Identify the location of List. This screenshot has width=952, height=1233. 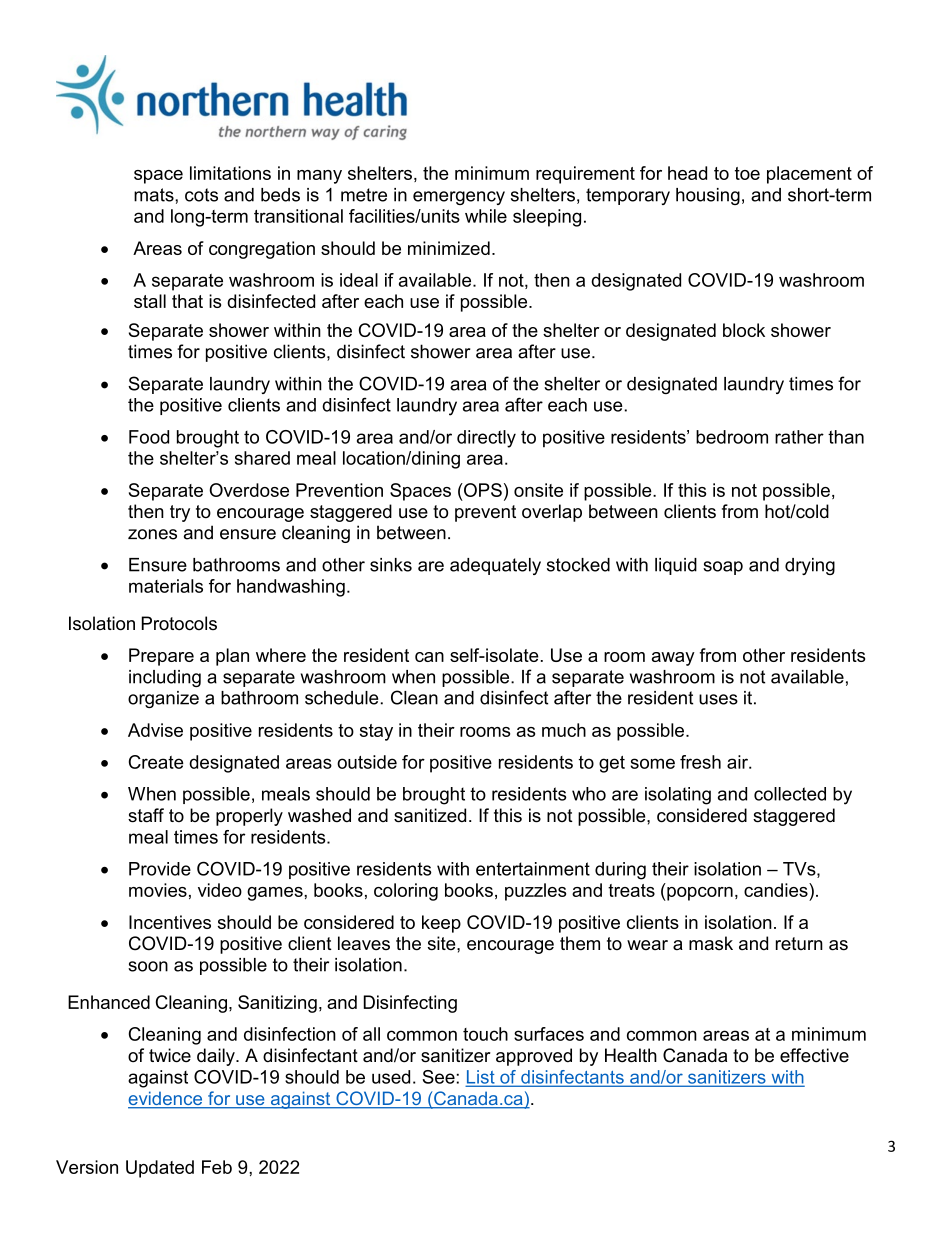
(481, 1078).
